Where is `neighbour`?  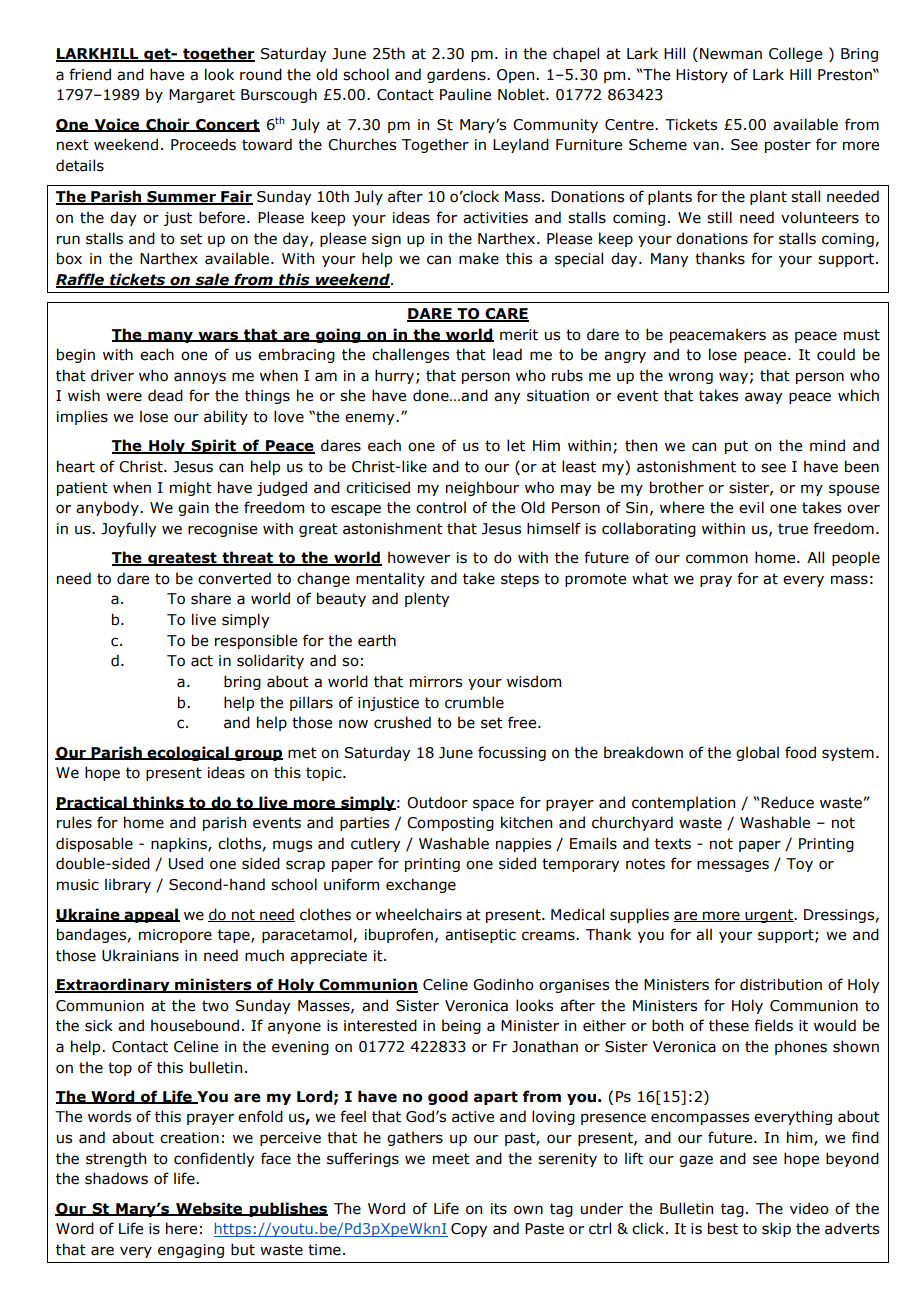 neighbour is located at coordinates (482, 488).
